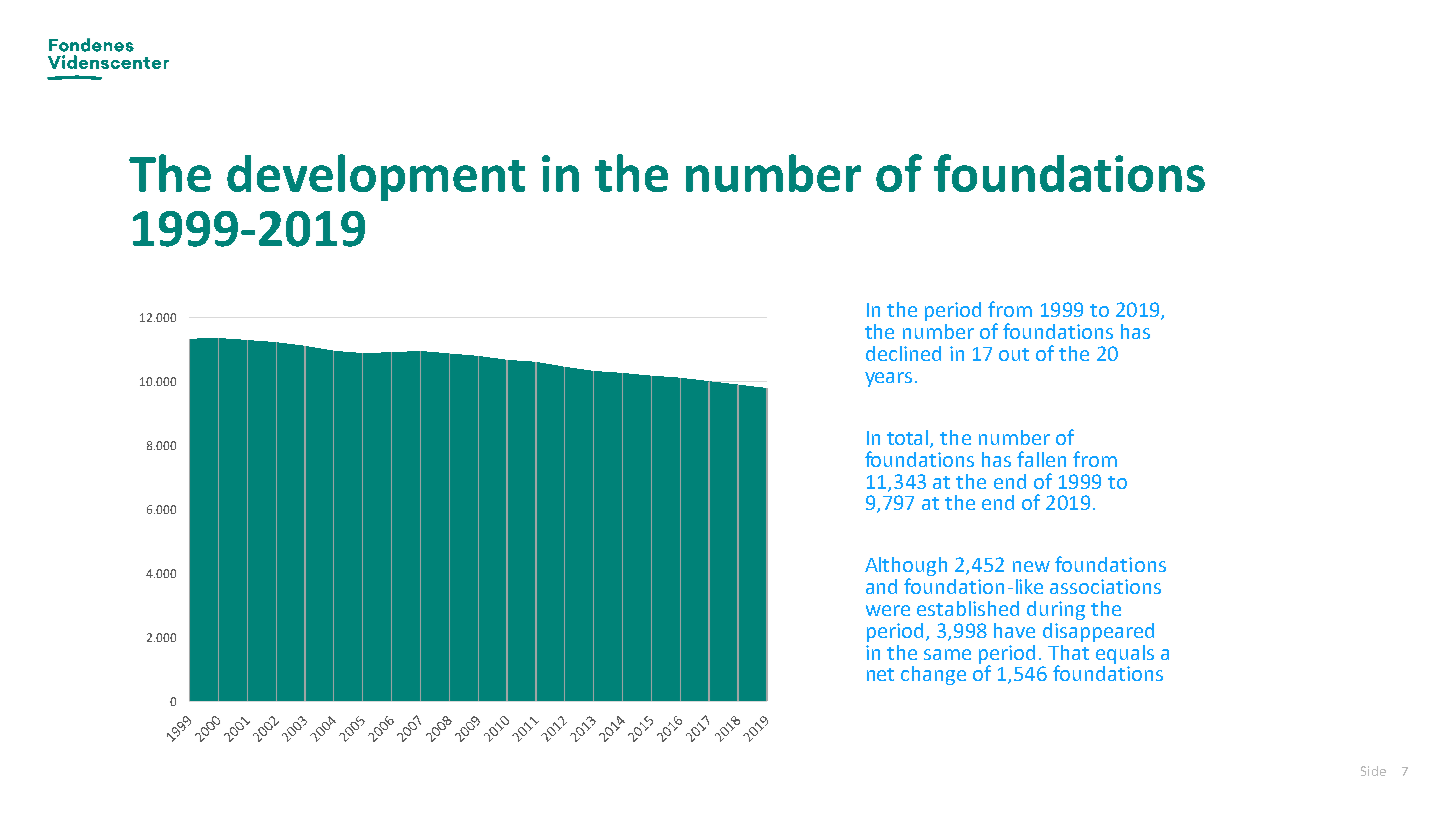 This screenshot has width=1456, height=819. Describe the element at coordinates (888, 379) in the screenshot. I see `years` at that location.
